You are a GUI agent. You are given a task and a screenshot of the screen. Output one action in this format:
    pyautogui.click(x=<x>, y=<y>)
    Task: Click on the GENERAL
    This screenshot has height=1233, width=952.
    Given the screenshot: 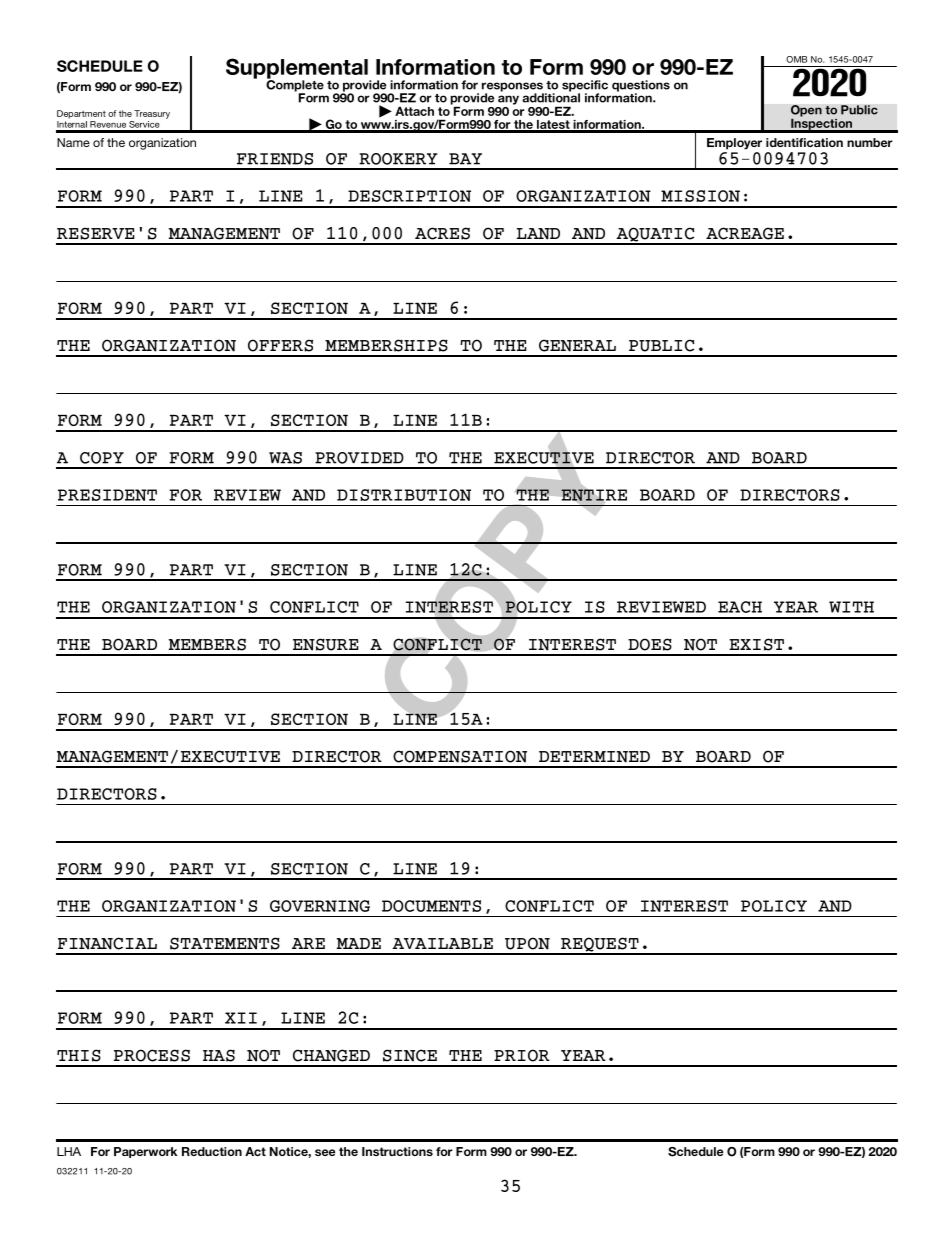 What is the action you would take?
    pyautogui.click(x=577, y=345)
